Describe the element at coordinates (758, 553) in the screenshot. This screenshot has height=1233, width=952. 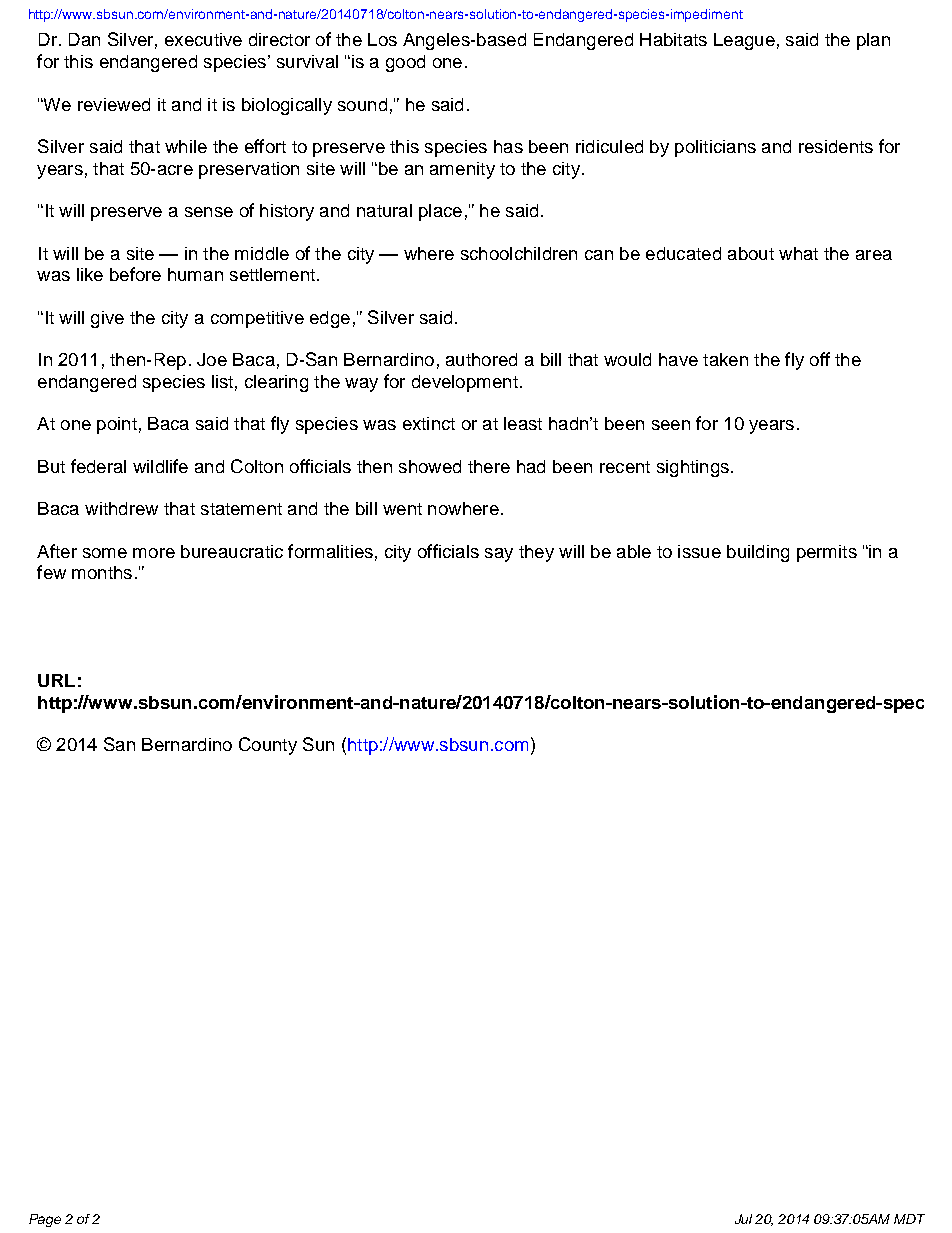
I see `building` at that location.
